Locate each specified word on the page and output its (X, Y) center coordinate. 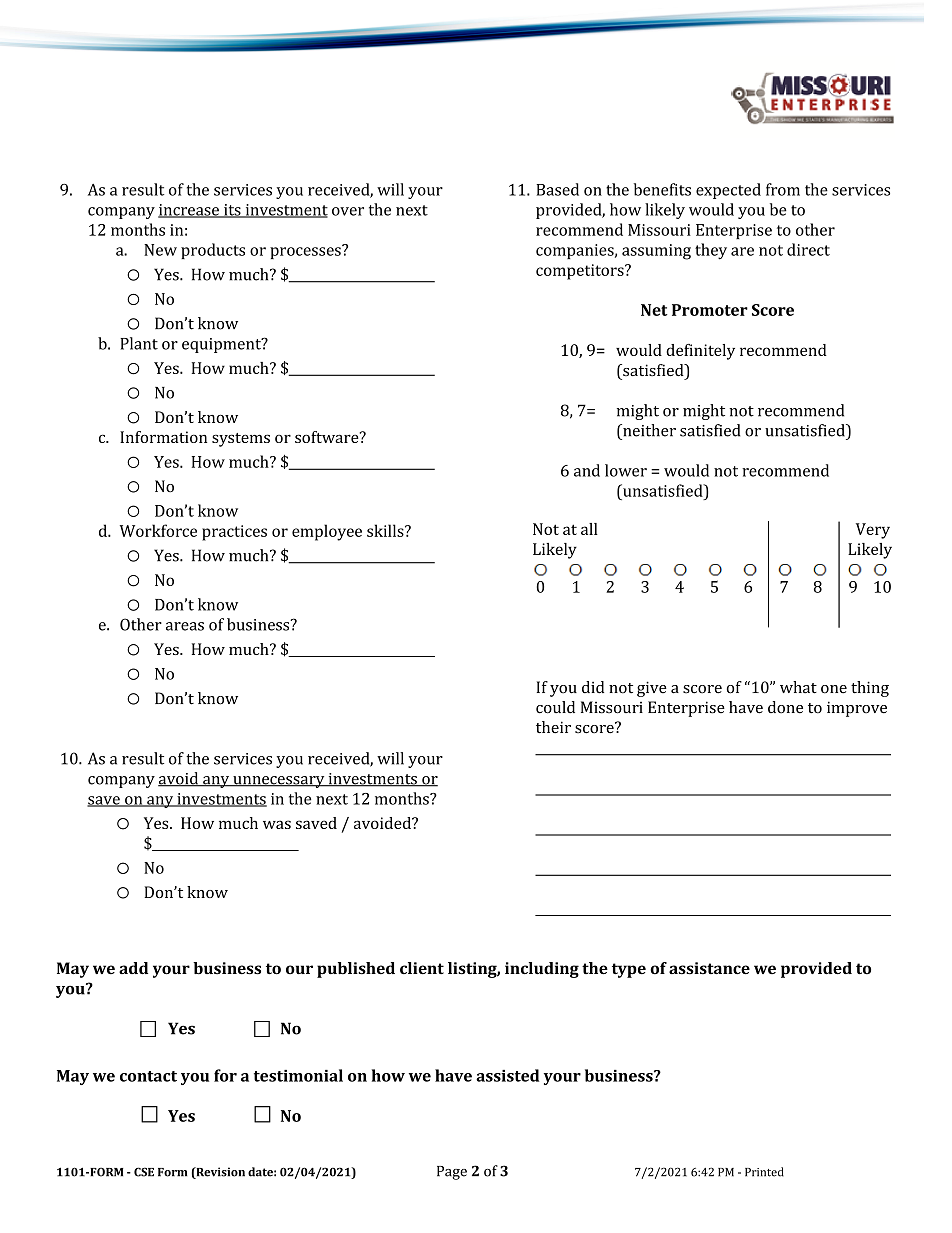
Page (452, 1173)
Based (557, 189)
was (277, 824)
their (553, 727)
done (785, 707)
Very (873, 531)
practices (234, 533)
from (783, 189)
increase (189, 211)
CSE (144, 1172)
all (589, 529)
